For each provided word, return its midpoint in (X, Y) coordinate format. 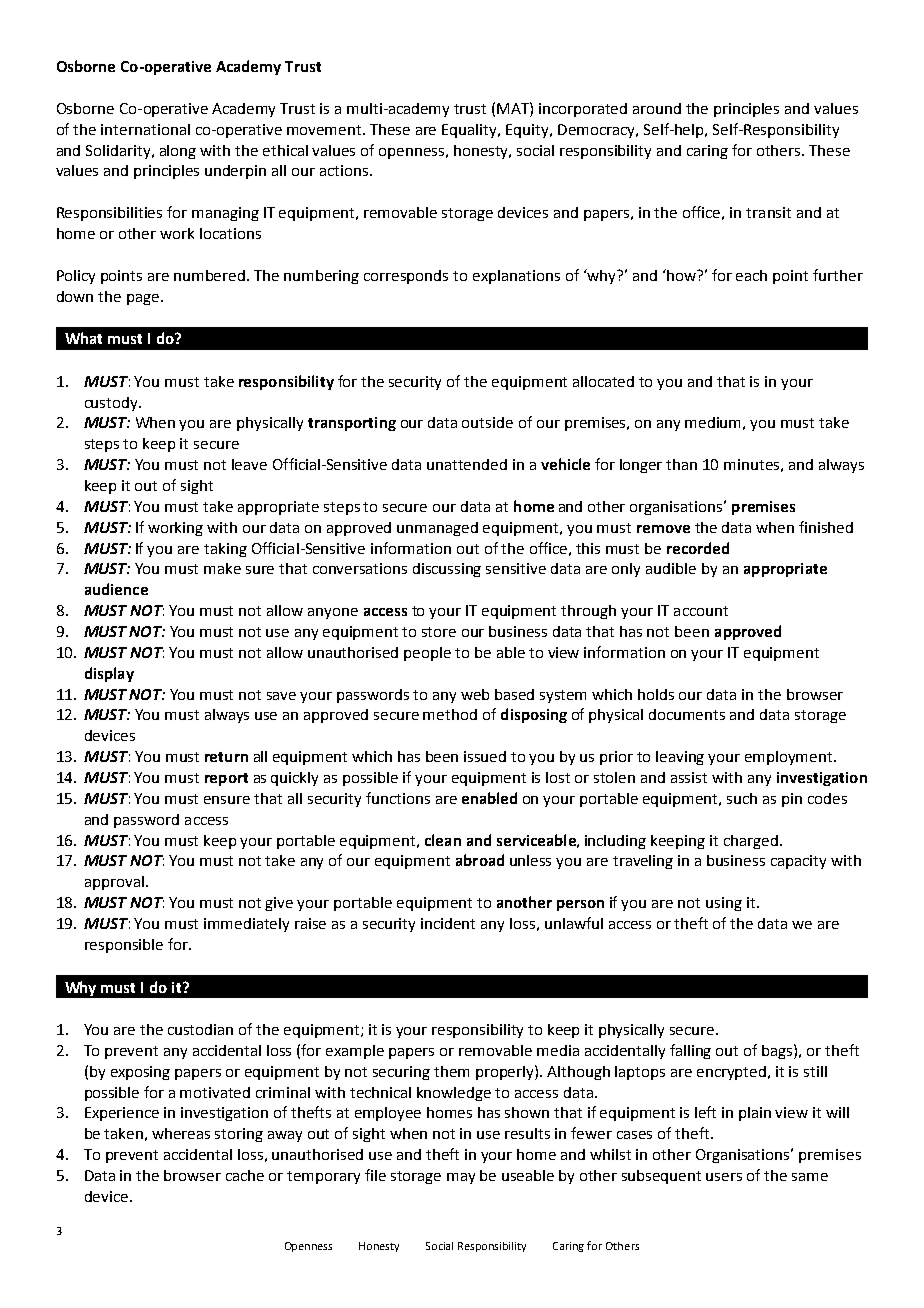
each (751, 275)
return (226, 757)
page (143, 299)
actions (345, 170)
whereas (181, 1133)
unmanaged (437, 529)
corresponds (406, 277)
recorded (698, 548)
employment (790, 758)
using (724, 904)
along (178, 152)
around (657, 108)
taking (225, 550)
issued (485, 756)
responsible (124, 946)
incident (448, 923)
